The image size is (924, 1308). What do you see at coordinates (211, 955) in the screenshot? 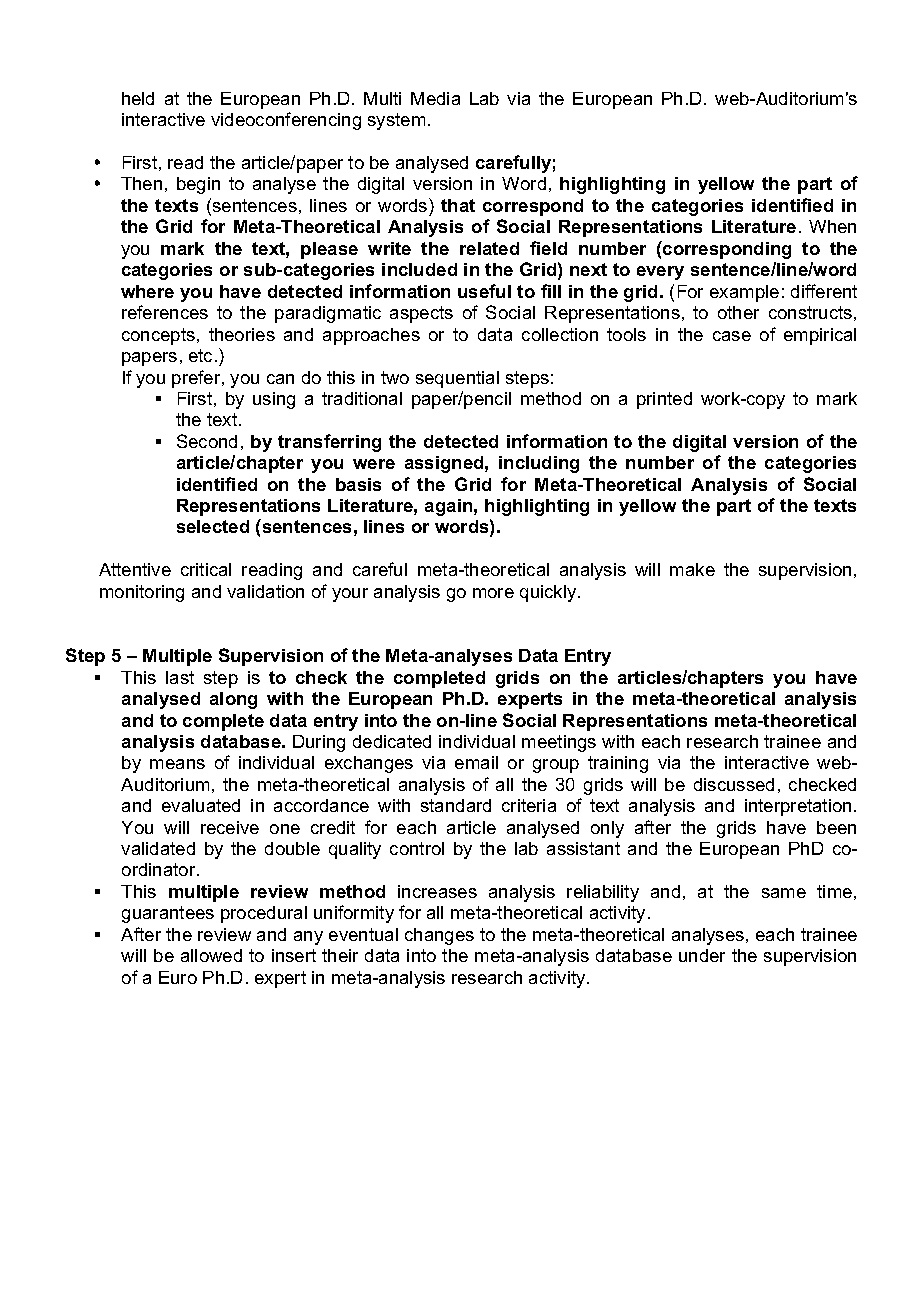
I see `allowed` at bounding box center [211, 955].
